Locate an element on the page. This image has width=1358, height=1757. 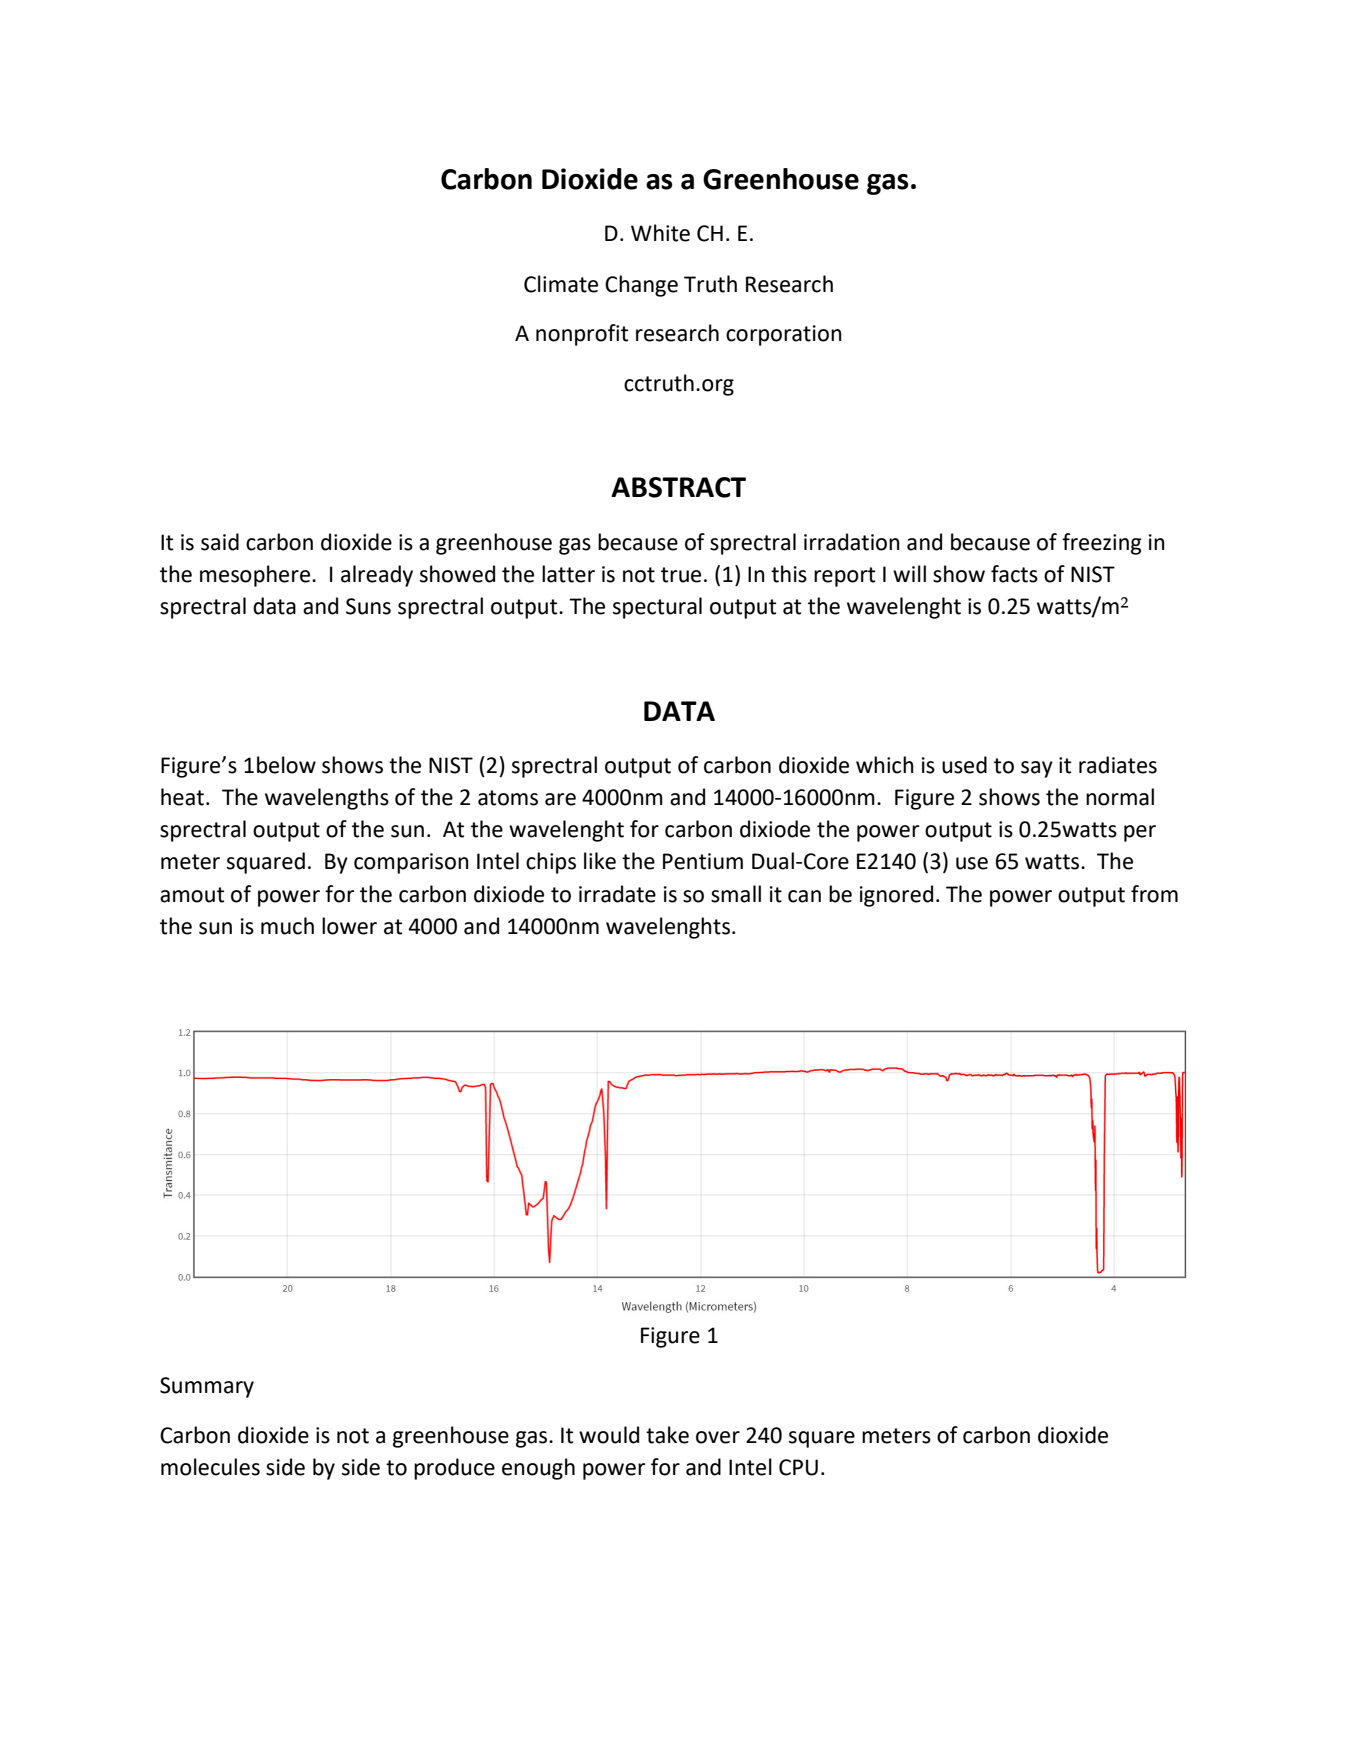
corporation is located at coordinates (784, 335).
